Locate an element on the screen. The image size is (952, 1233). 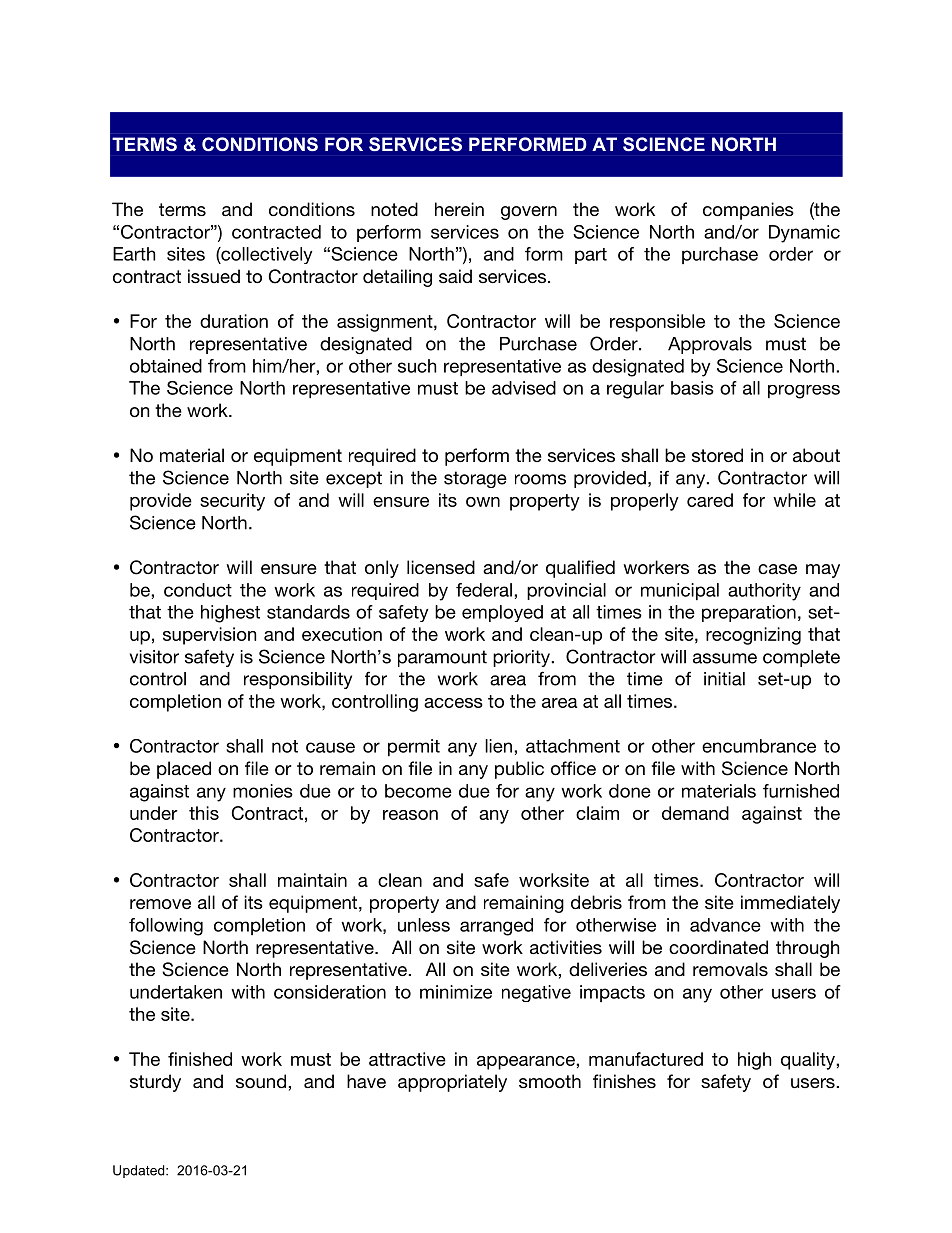
recognizing is located at coordinates (753, 636).
